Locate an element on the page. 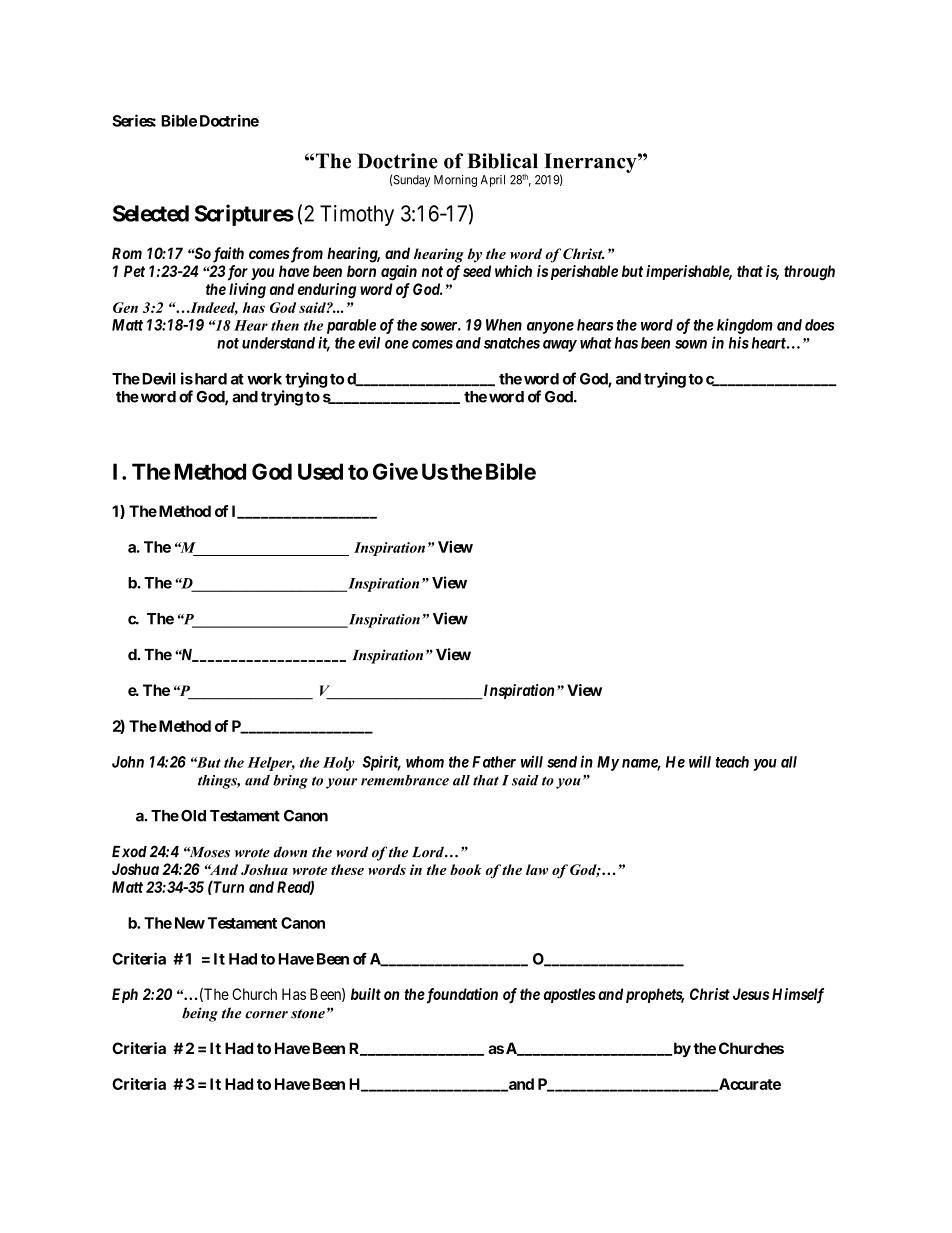  Morning is located at coordinates (455, 181).
